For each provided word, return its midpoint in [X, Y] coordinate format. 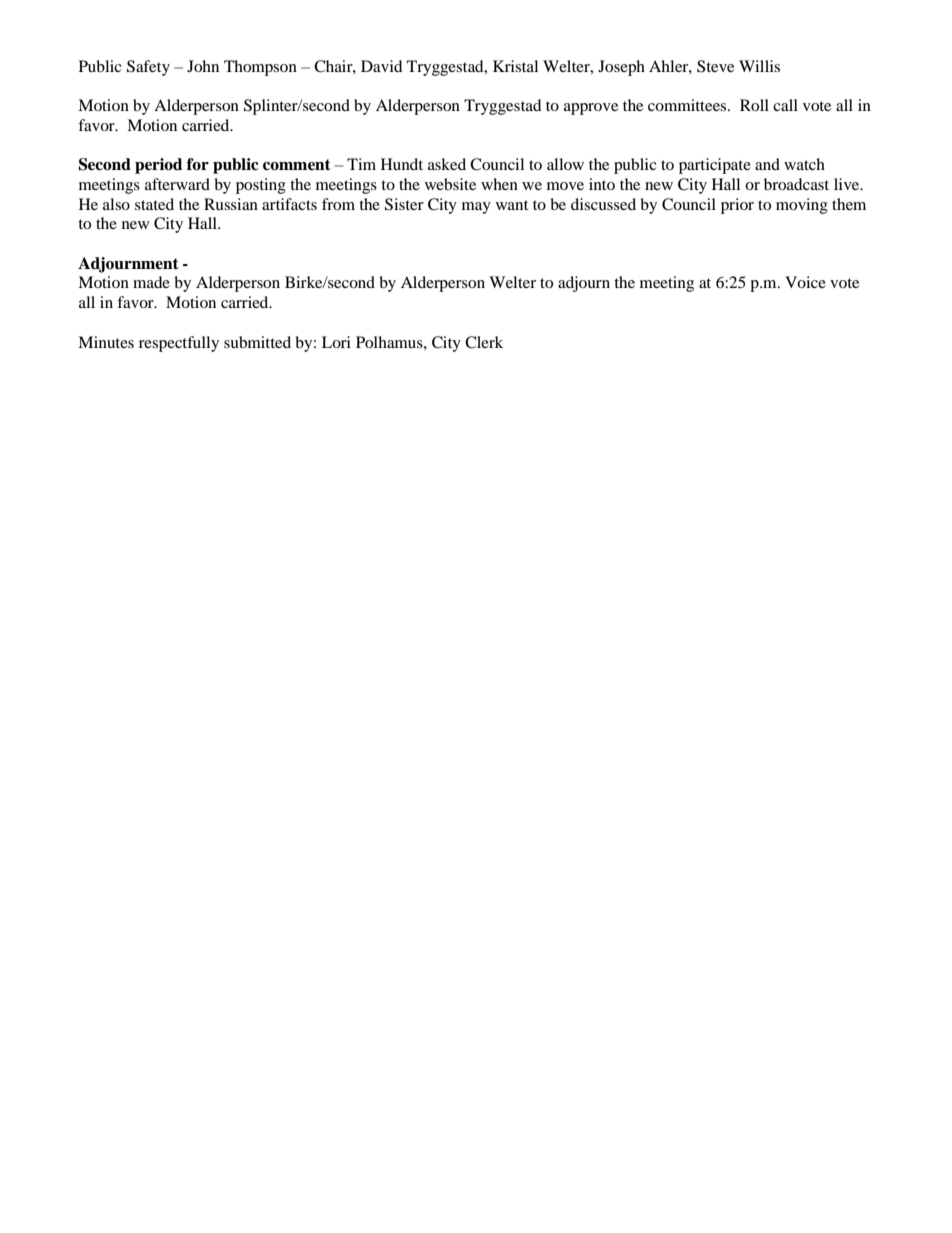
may [476, 208]
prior [737, 206]
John [203, 66]
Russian [231, 204]
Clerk [484, 342]
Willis [759, 66]
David [382, 66]
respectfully [179, 344]
